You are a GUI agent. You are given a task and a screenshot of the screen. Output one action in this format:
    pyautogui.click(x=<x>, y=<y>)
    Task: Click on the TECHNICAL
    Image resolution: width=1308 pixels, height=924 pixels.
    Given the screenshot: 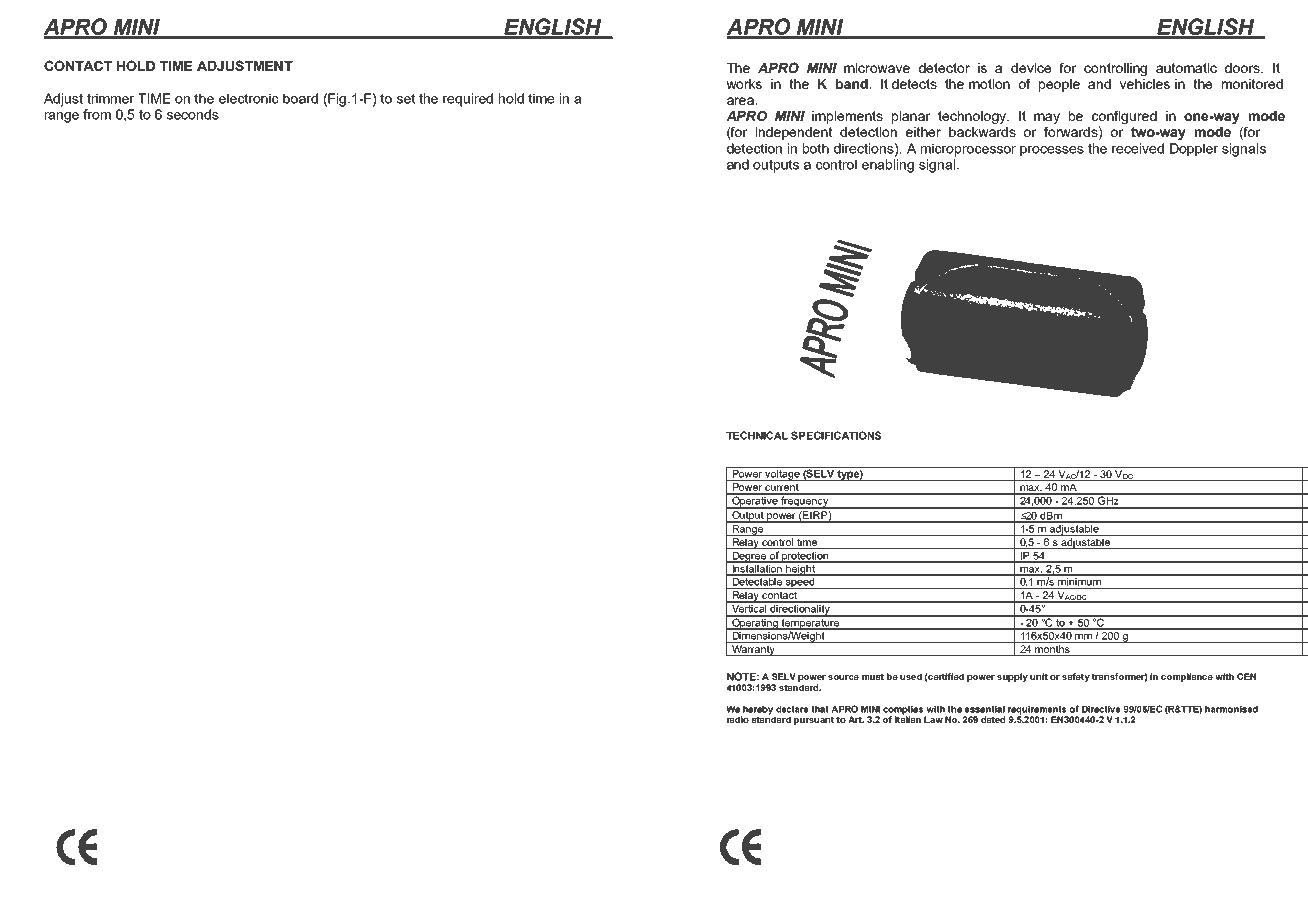 What is the action you would take?
    pyautogui.click(x=757, y=435)
